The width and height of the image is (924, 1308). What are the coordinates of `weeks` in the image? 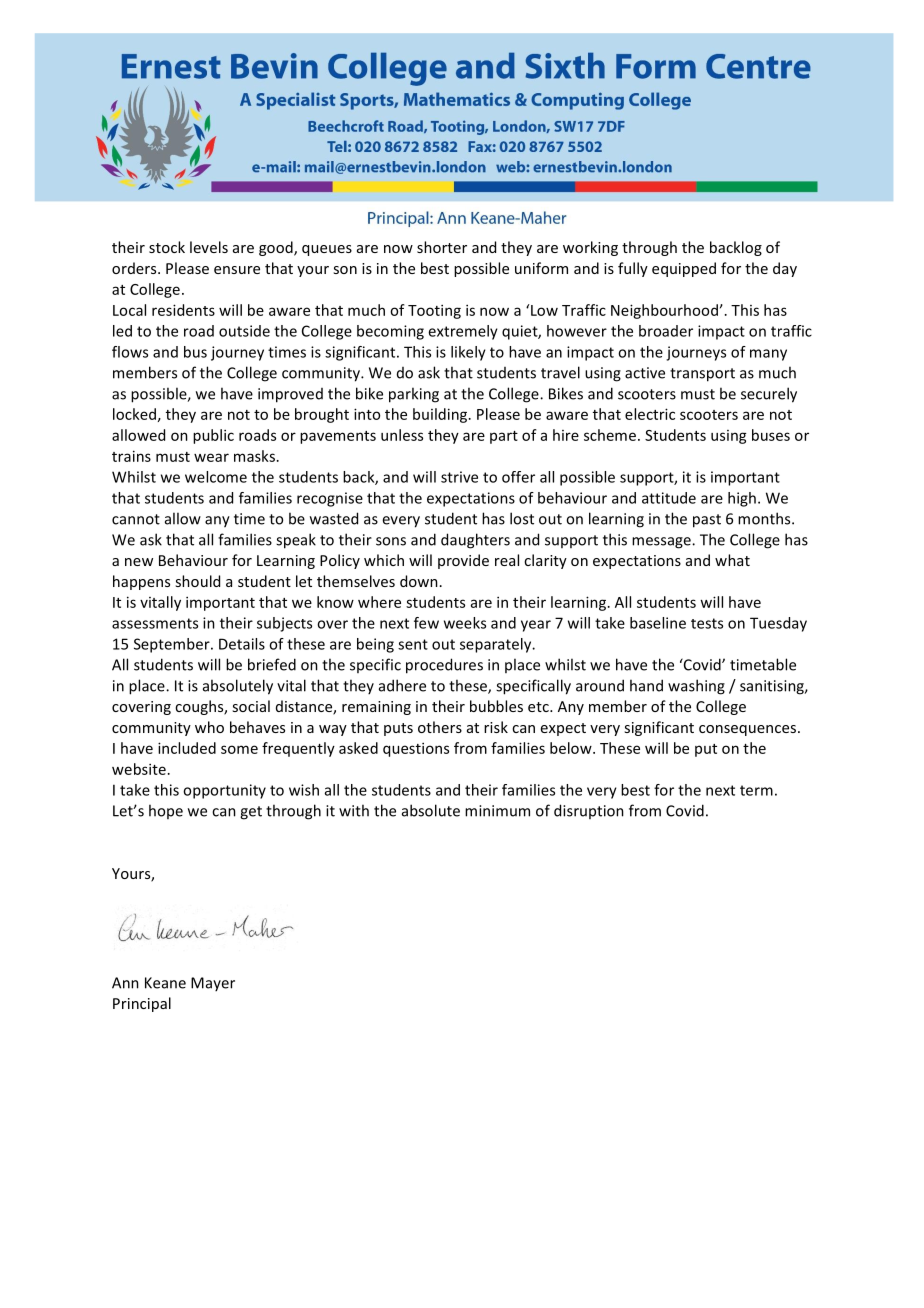 It's located at (465, 623).
